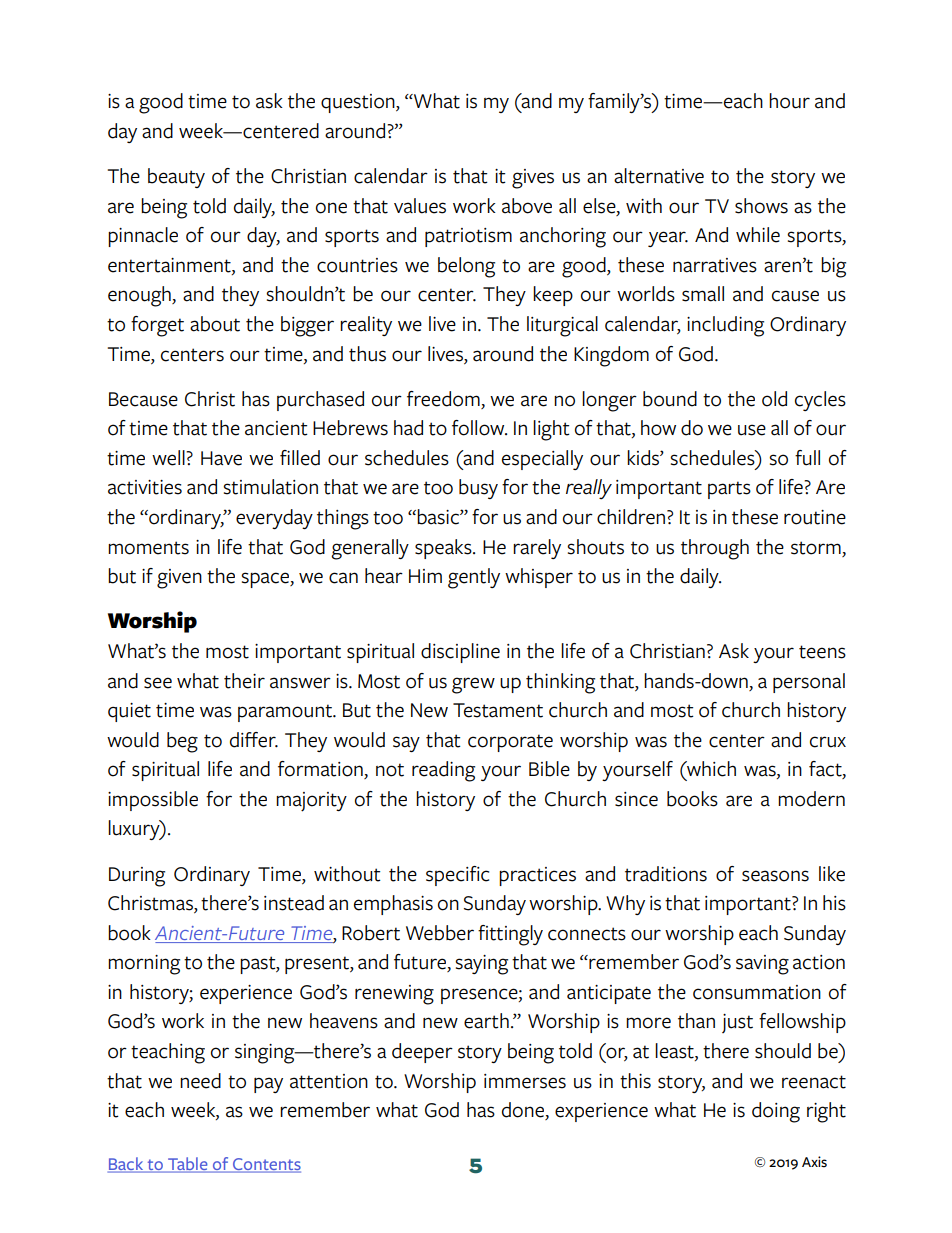  What do you see at coordinates (153, 801) in the screenshot?
I see `impossible` at bounding box center [153, 801].
